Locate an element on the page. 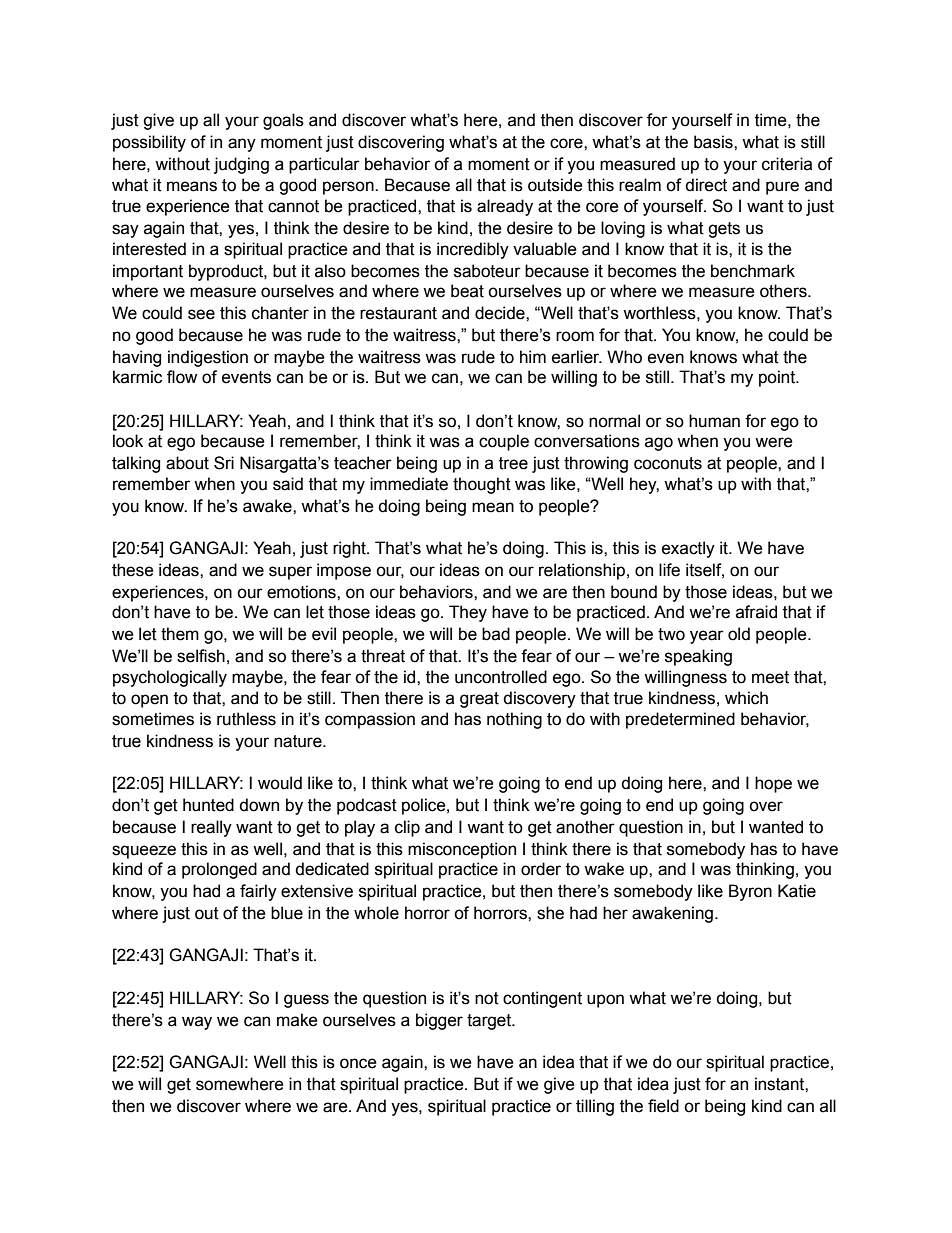 This document has height=1233, width=952. already is located at coordinates (505, 207).
